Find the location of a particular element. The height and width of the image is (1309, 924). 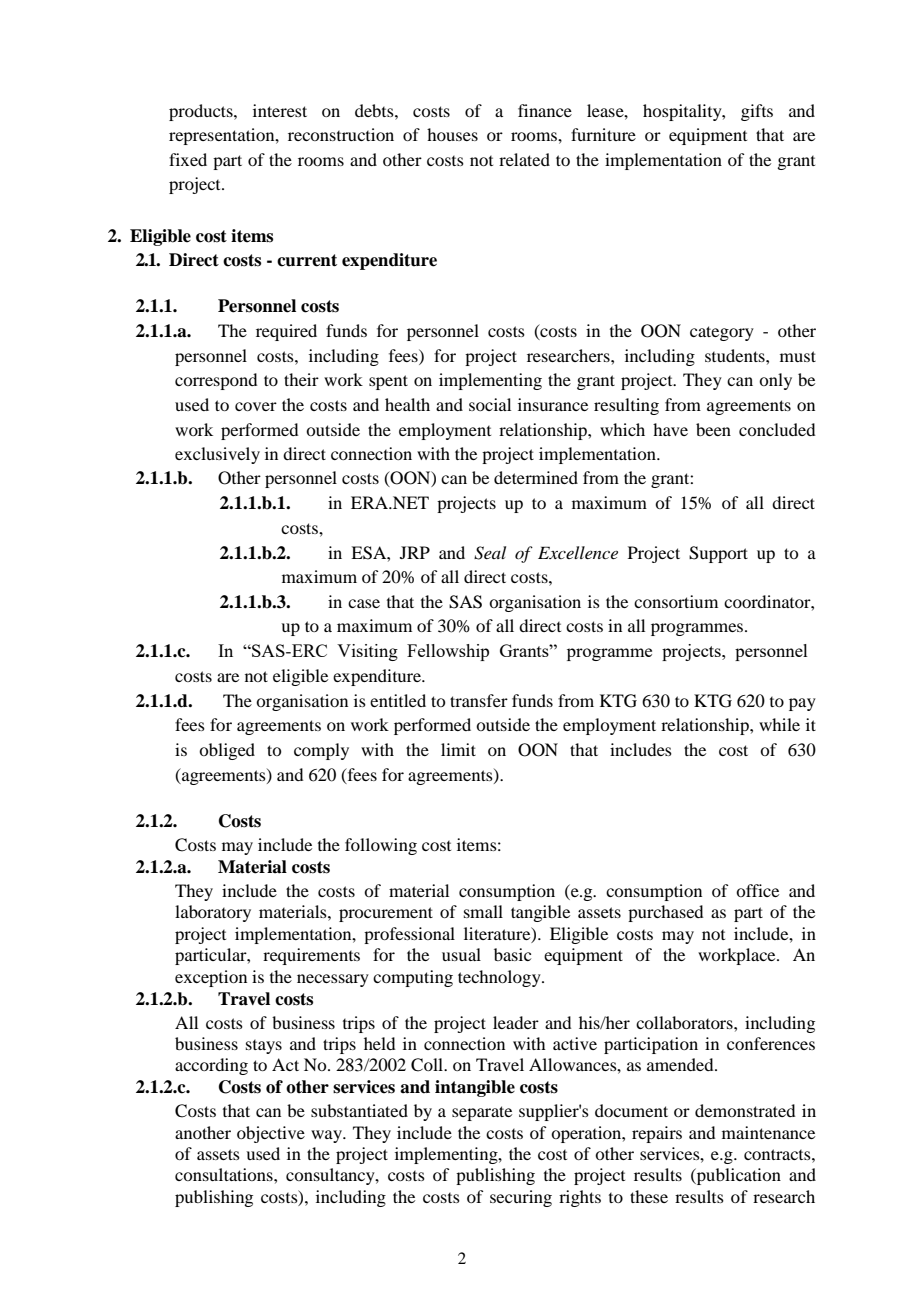

interest is located at coordinates (280, 110).
